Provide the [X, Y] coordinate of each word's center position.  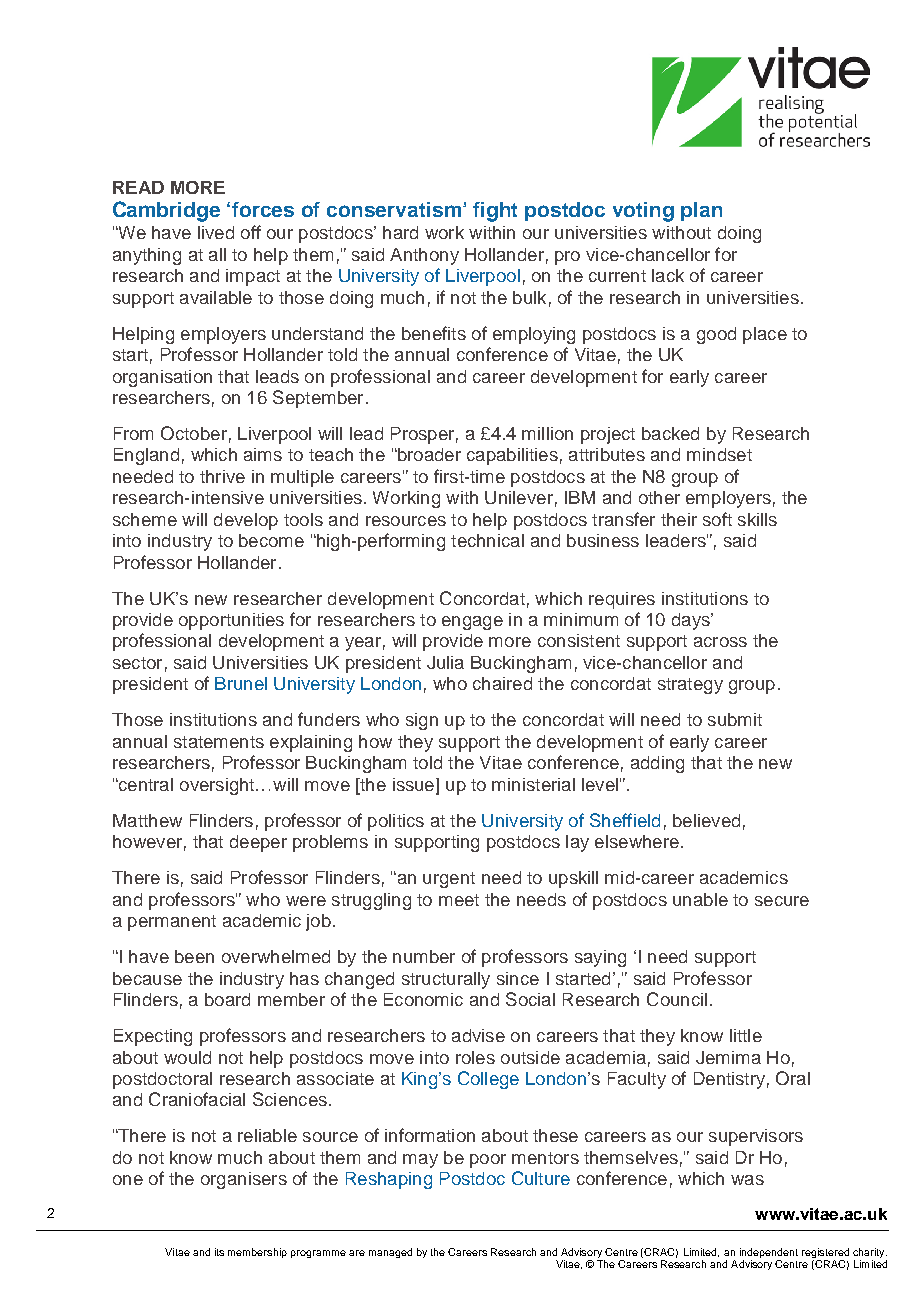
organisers [244, 1180]
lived [216, 232]
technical [487, 540]
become [271, 540]
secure [782, 901]
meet [459, 900]
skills [757, 519]
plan [701, 211]
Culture [541, 1178]
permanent [172, 923]
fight [495, 212]
